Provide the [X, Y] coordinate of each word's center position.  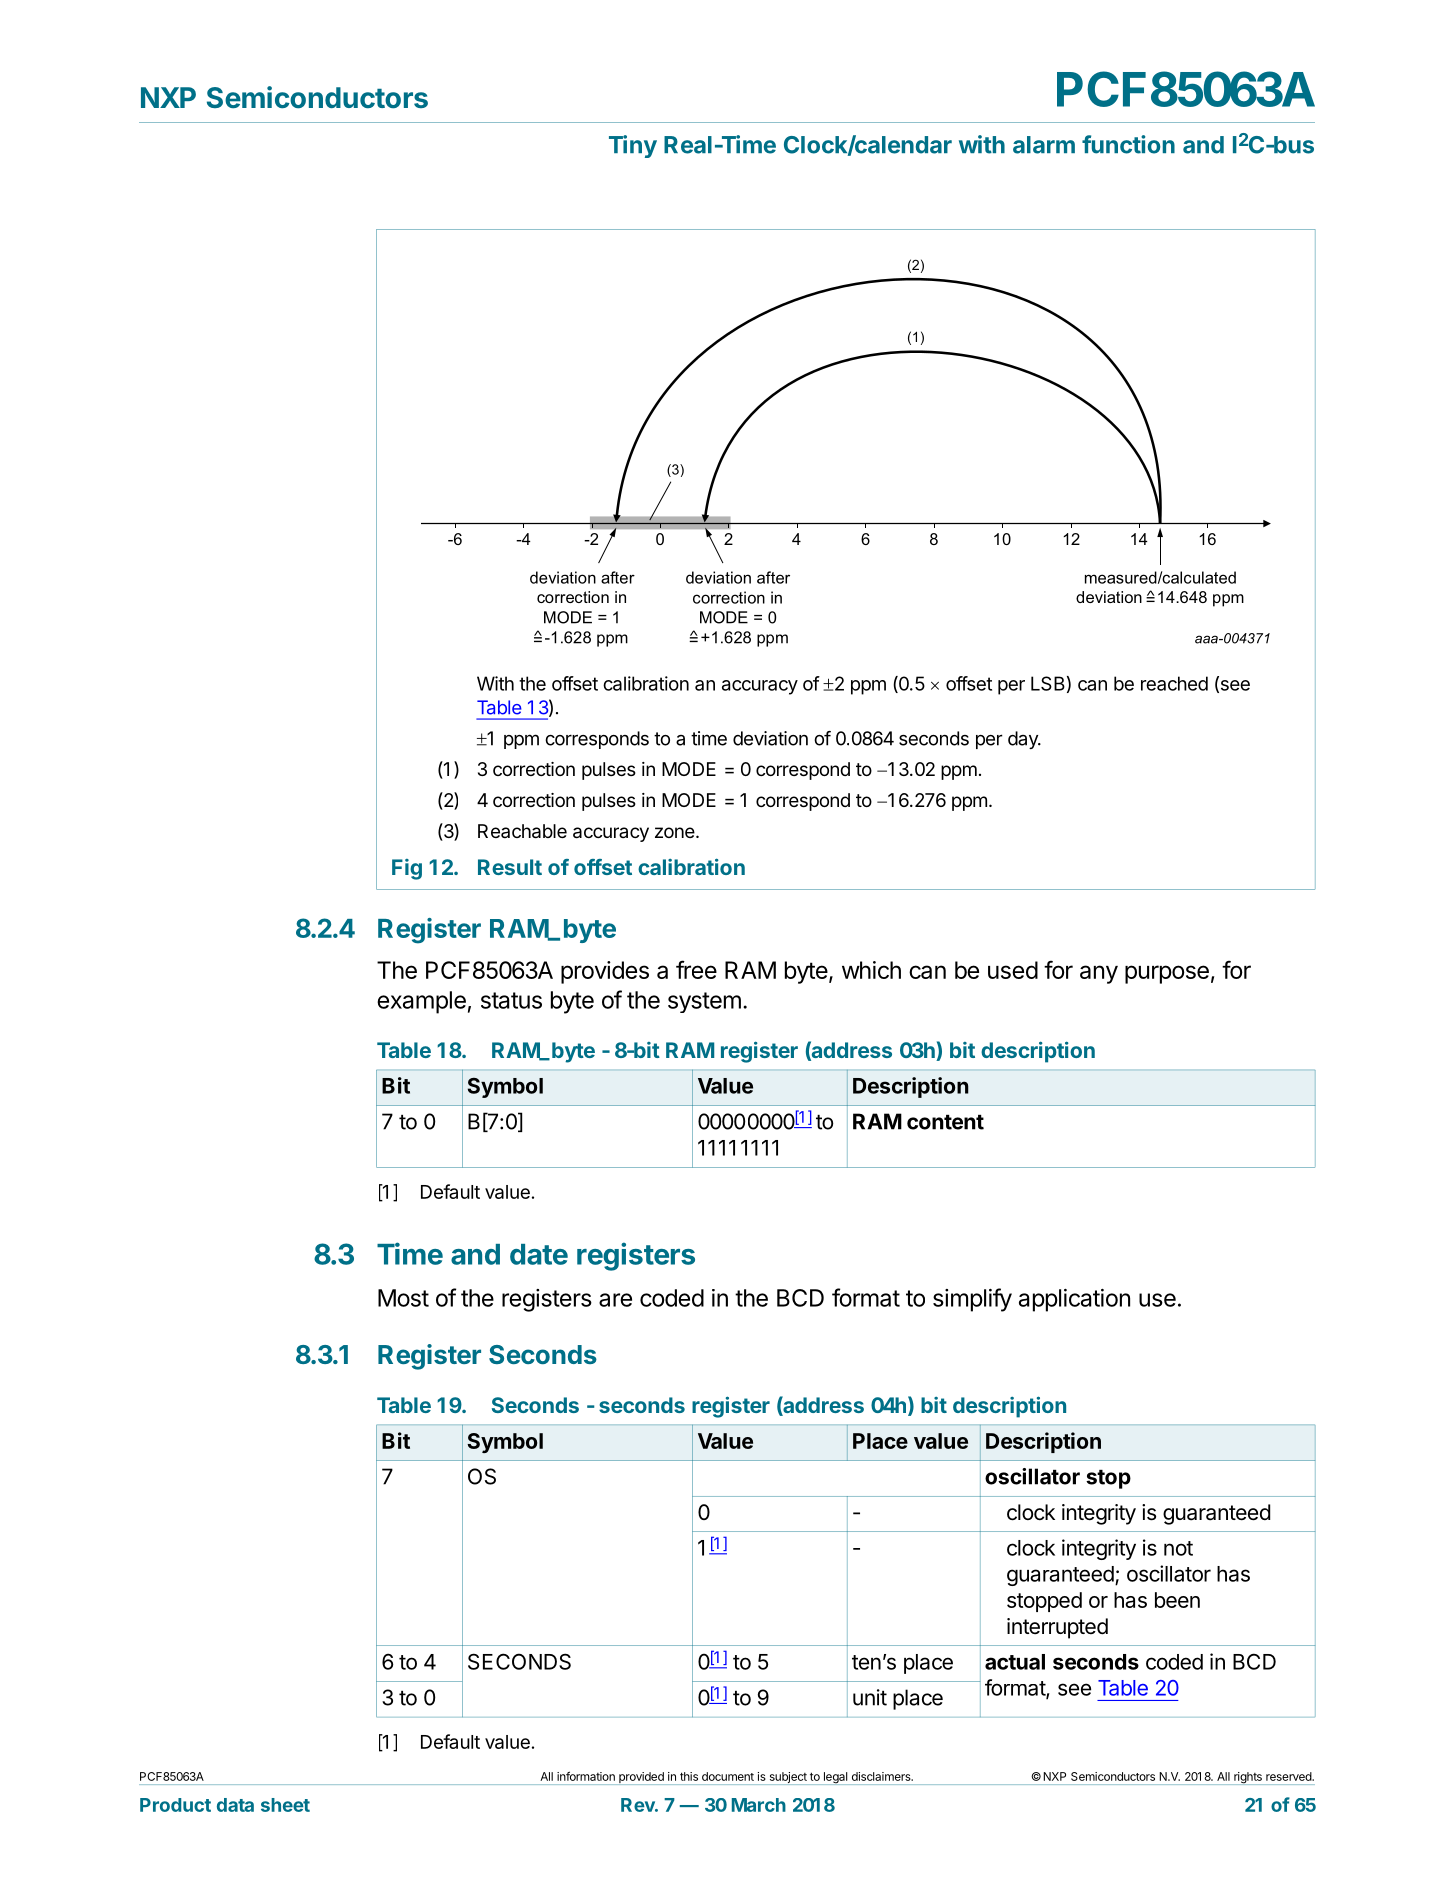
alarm [1044, 145]
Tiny [633, 146]
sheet [285, 1805]
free [696, 969]
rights [1248, 1778]
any [1099, 974]
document [728, 1776]
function [1128, 144]
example [421, 1002]
